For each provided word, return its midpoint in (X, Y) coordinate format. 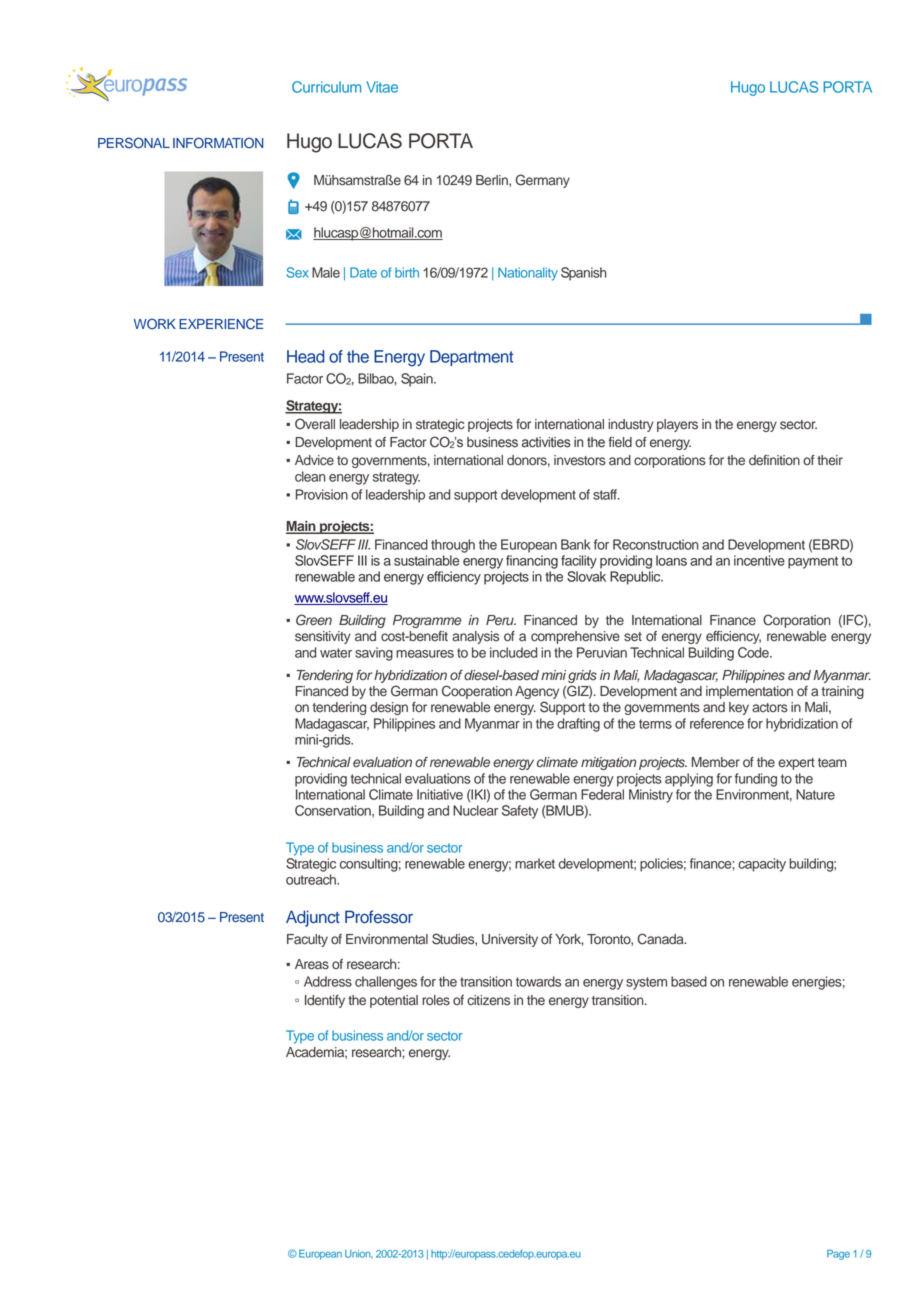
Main (302, 527)
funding (756, 780)
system (646, 983)
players (677, 425)
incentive (759, 560)
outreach (312, 879)
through (453, 546)
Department (471, 358)
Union (359, 1254)
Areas (312, 964)
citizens (488, 1000)
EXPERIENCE (221, 324)
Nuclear (475, 810)
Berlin (493, 181)
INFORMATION (218, 143)
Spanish (584, 274)
